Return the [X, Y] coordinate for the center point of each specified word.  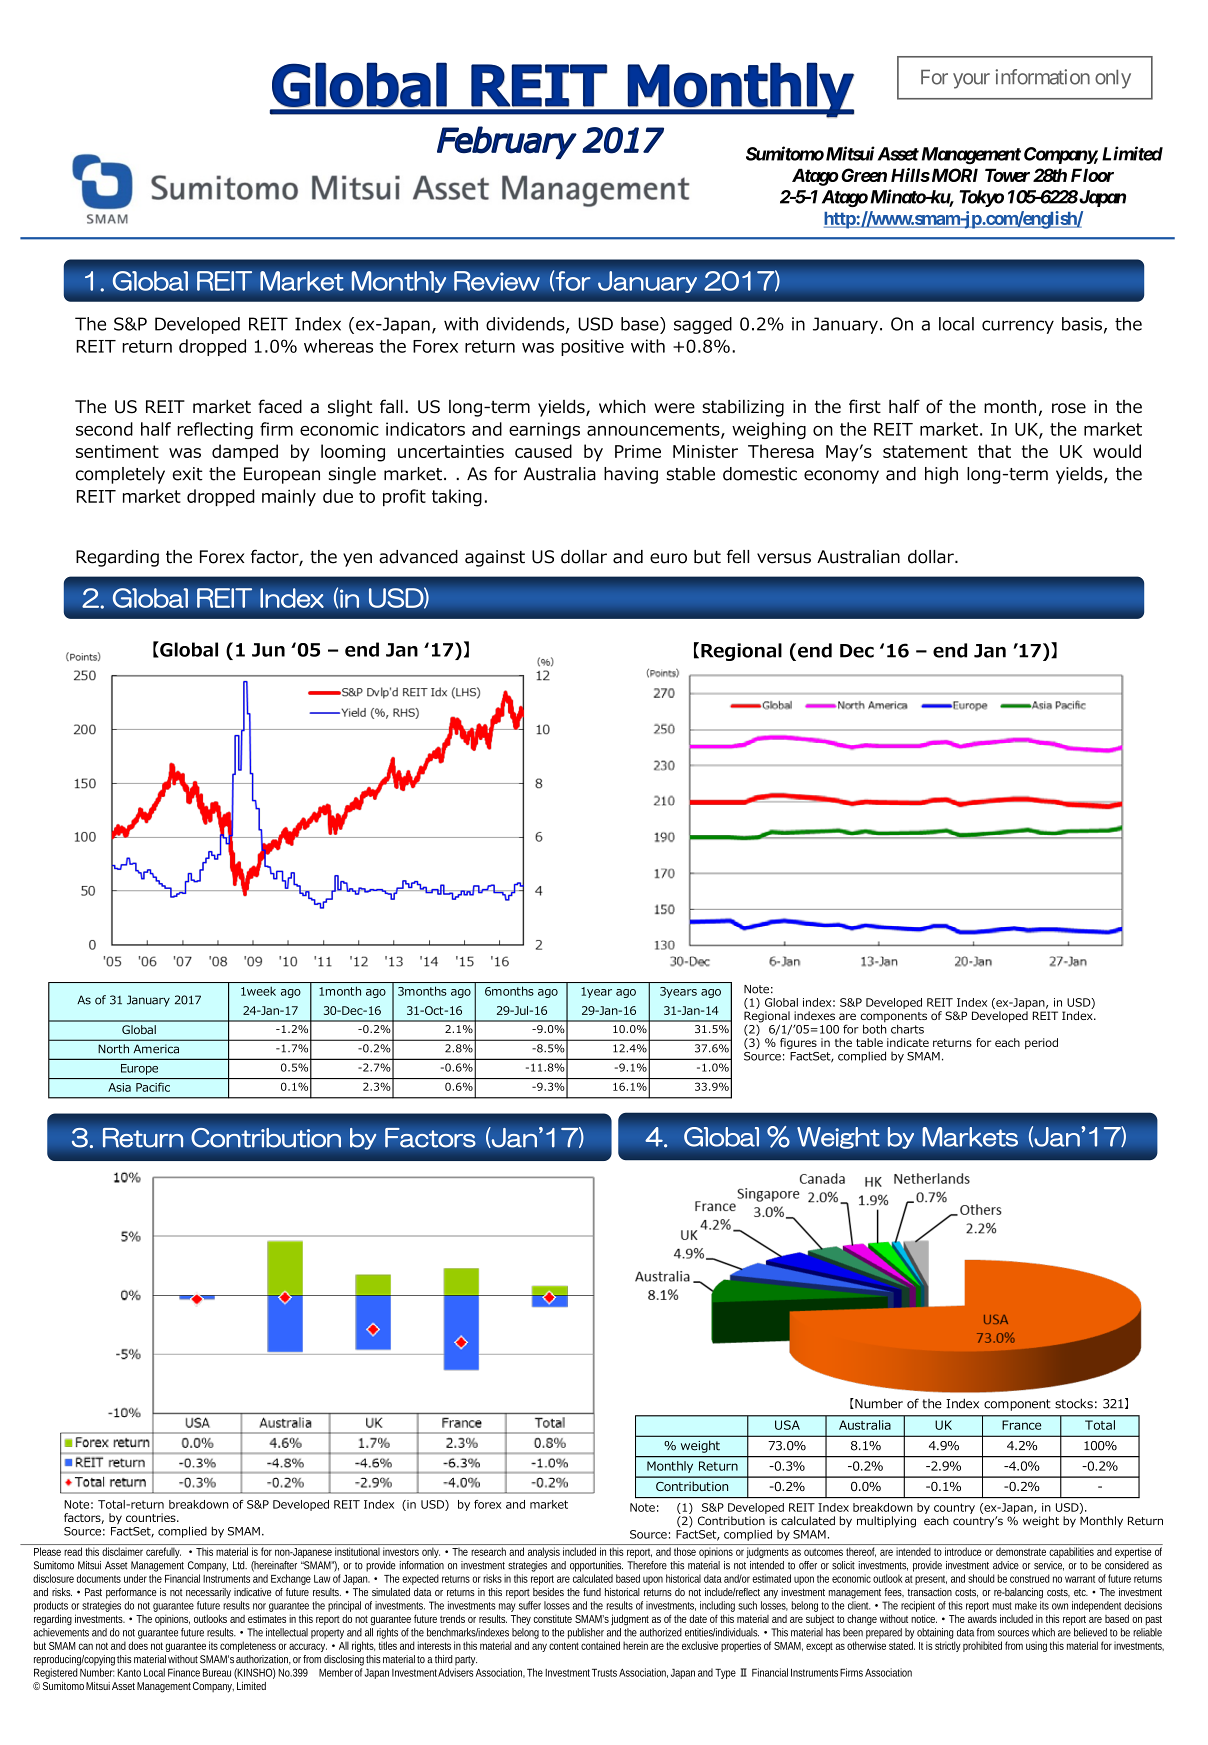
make [1026, 1605]
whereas [338, 346]
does [138, 1645]
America [156, 1049]
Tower [1007, 175]
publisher [586, 1633]
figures [798, 1044]
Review [497, 281]
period [1041, 1043]
